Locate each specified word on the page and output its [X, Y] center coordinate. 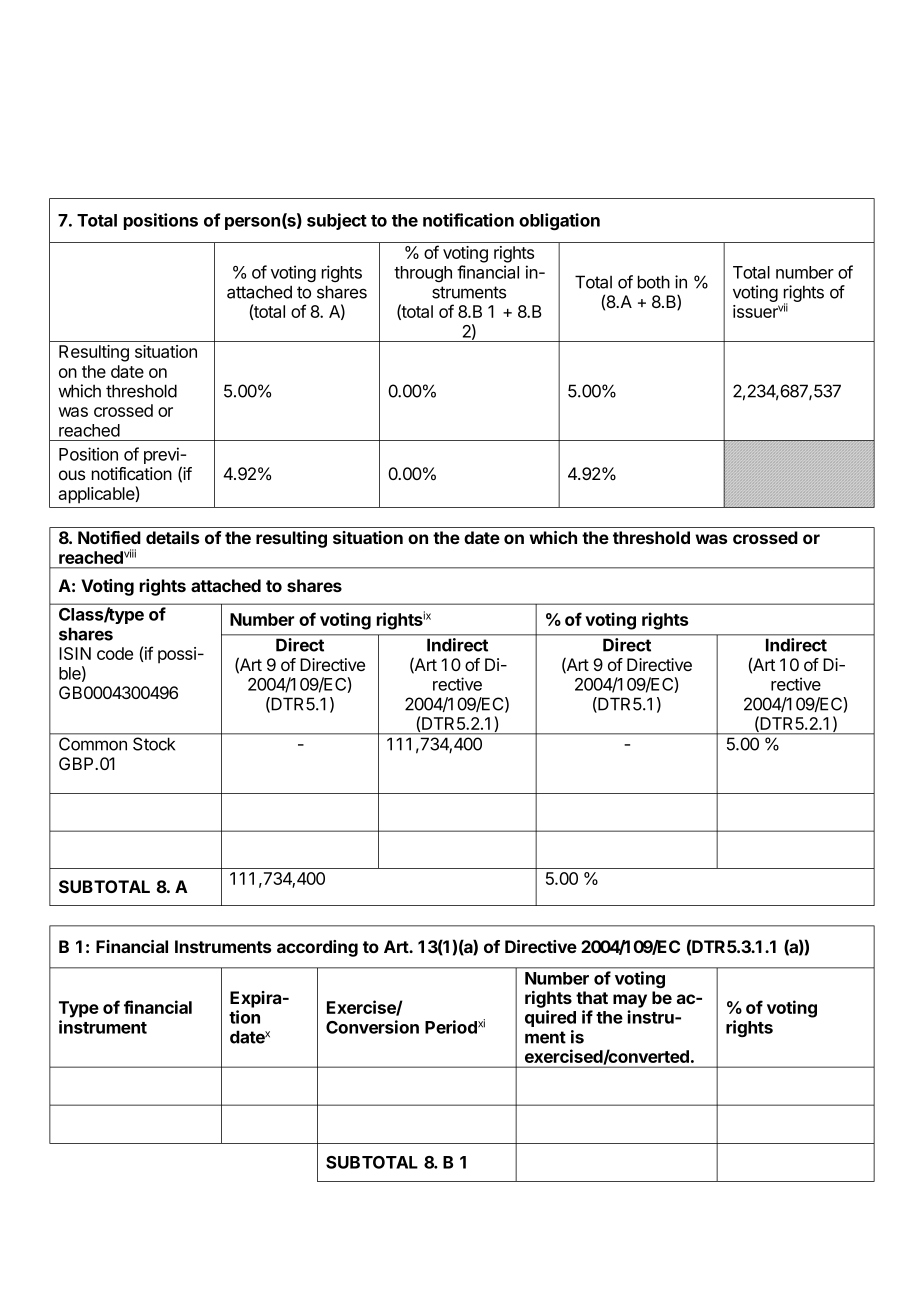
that [592, 997]
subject [337, 221]
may [630, 1001]
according [317, 948]
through [423, 274]
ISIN [75, 653]
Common [93, 744]
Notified [109, 537]
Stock [154, 744]
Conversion [372, 1027]
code [115, 653]
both [654, 282]
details [172, 537]
